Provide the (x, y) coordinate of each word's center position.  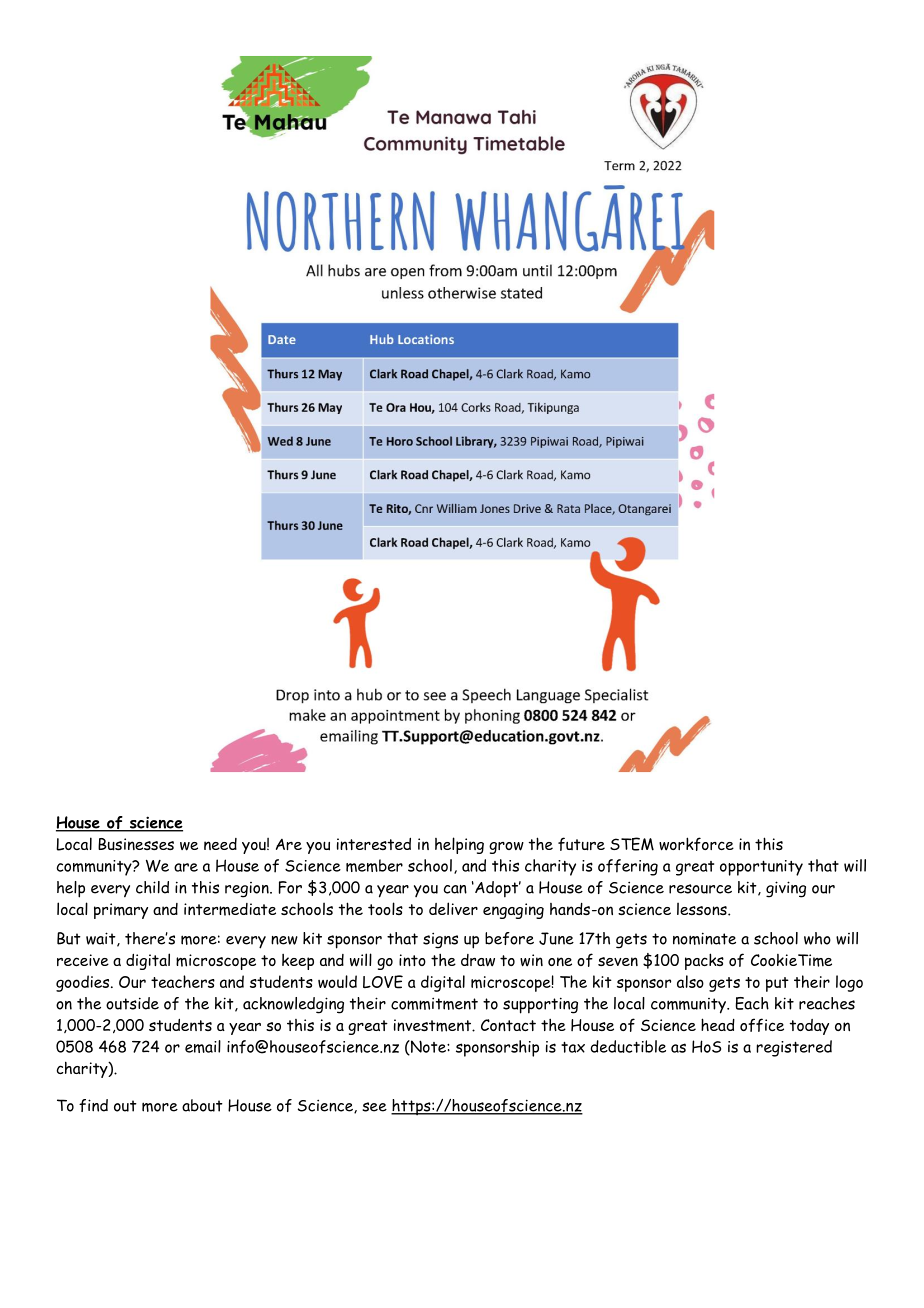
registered (794, 1048)
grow (506, 848)
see (374, 1107)
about (202, 1105)
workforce (696, 844)
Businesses (136, 844)
